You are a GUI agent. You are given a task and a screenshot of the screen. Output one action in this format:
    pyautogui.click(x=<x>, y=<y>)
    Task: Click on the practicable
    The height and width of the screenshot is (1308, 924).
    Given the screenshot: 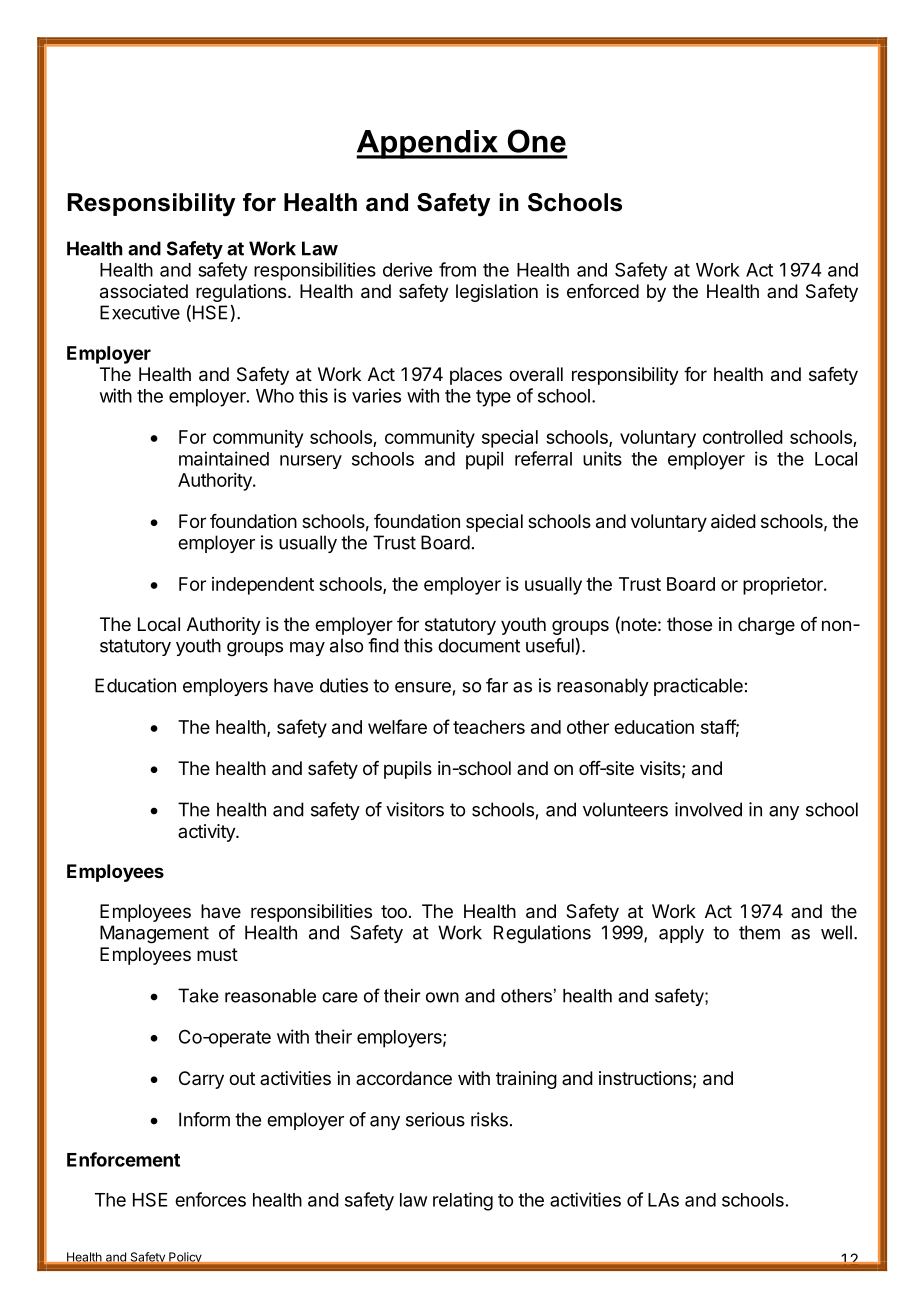 What is the action you would take?
    pyautogui.click(x=698, y=687)
